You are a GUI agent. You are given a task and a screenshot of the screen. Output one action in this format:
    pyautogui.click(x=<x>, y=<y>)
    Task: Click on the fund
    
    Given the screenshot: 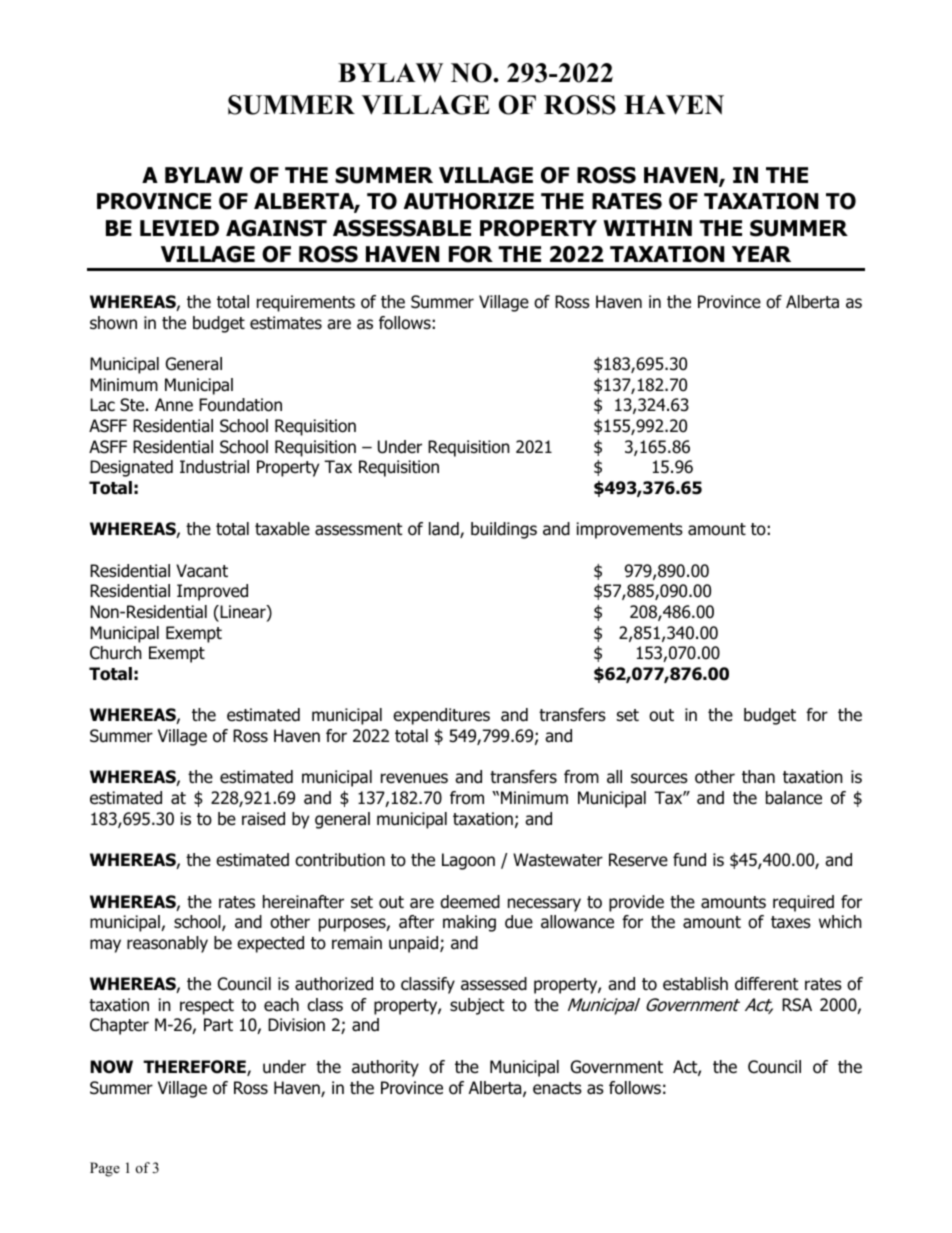 What is the action you would take?
    pyautogui.click(x=689, y=860)
